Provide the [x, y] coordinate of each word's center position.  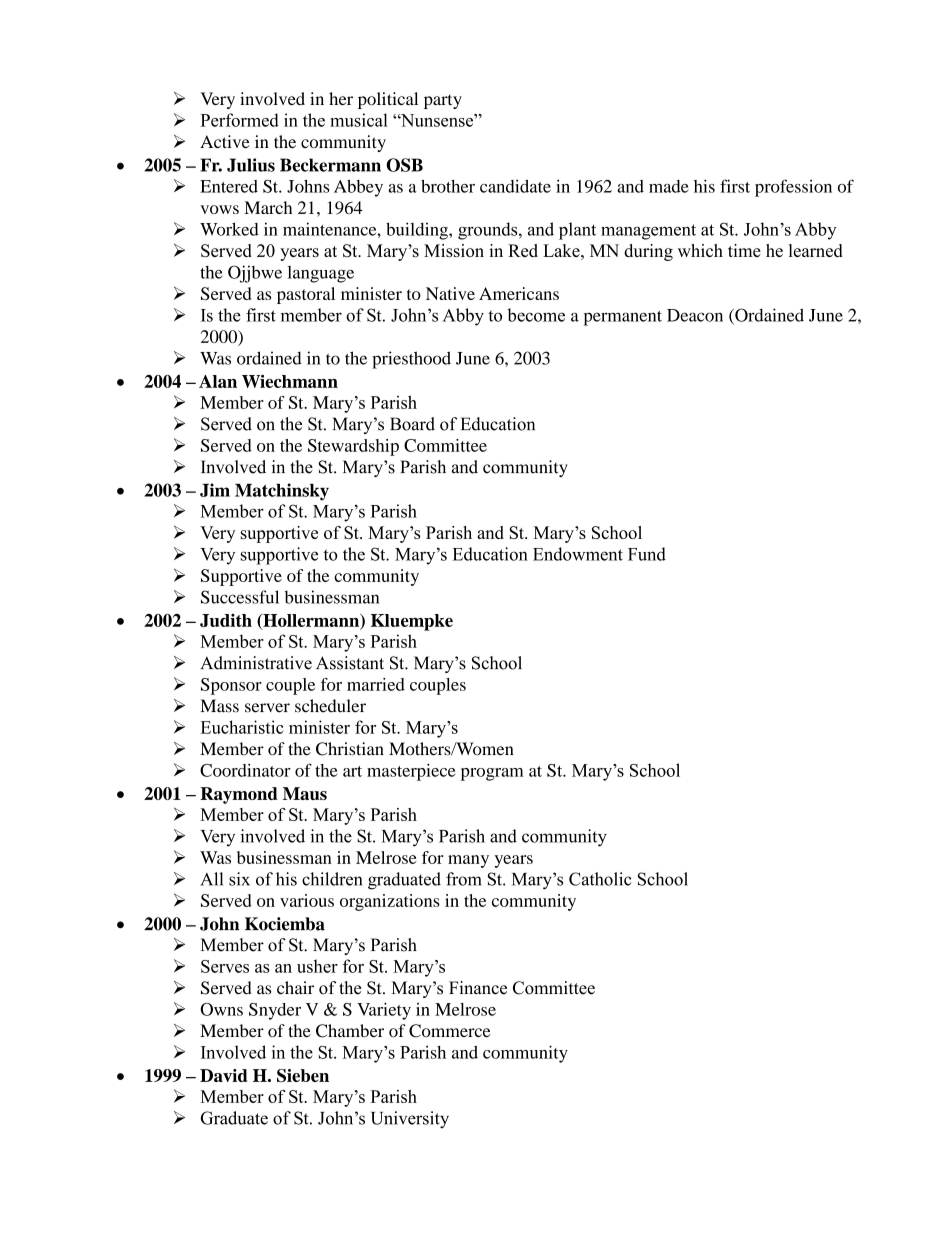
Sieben [303, 1075]
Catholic [600, 879]
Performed [240, 120]
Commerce [450, 1031]
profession [793, 188]
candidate [515, 186]
